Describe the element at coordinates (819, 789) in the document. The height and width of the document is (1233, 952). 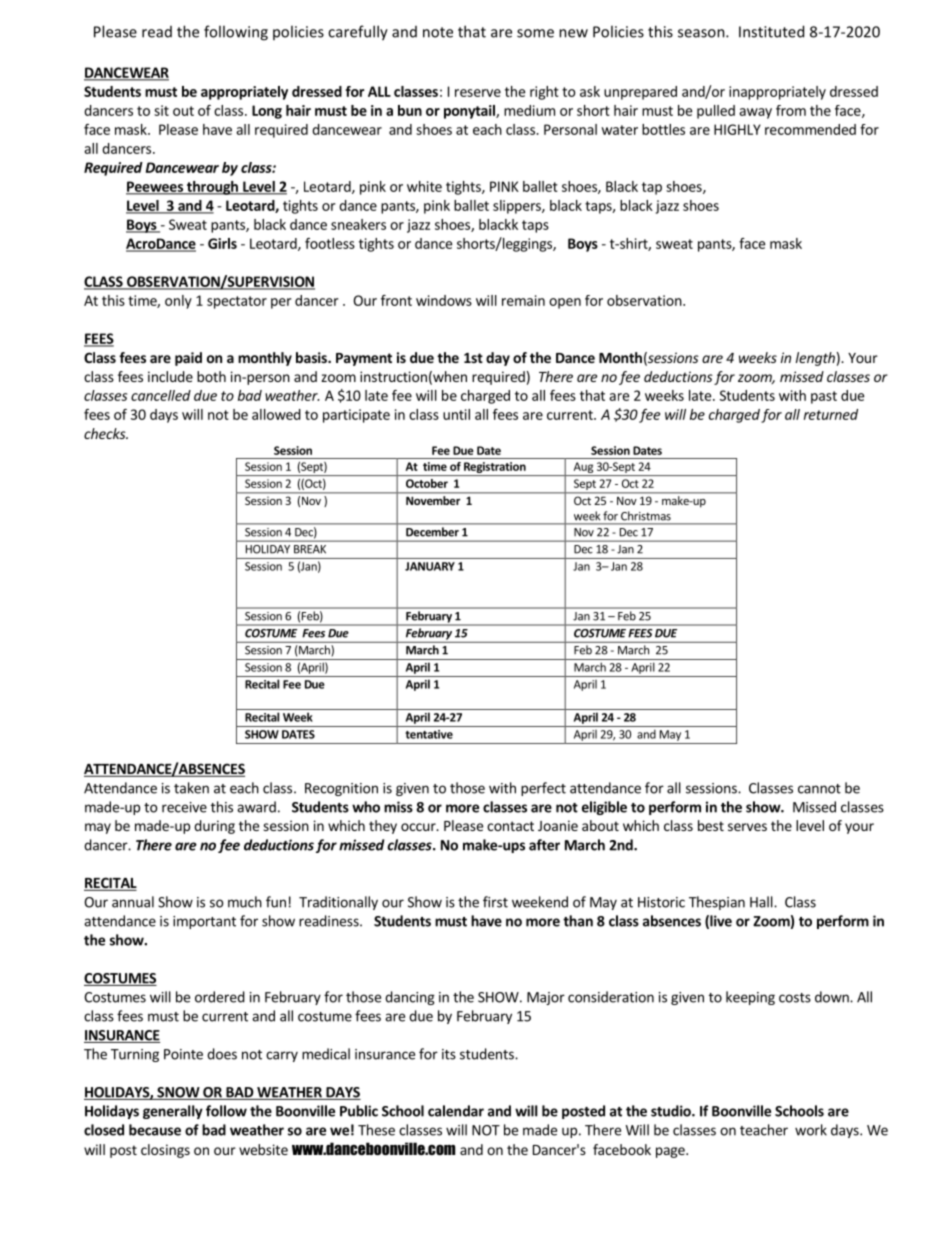
I see `cannot` at that location.
